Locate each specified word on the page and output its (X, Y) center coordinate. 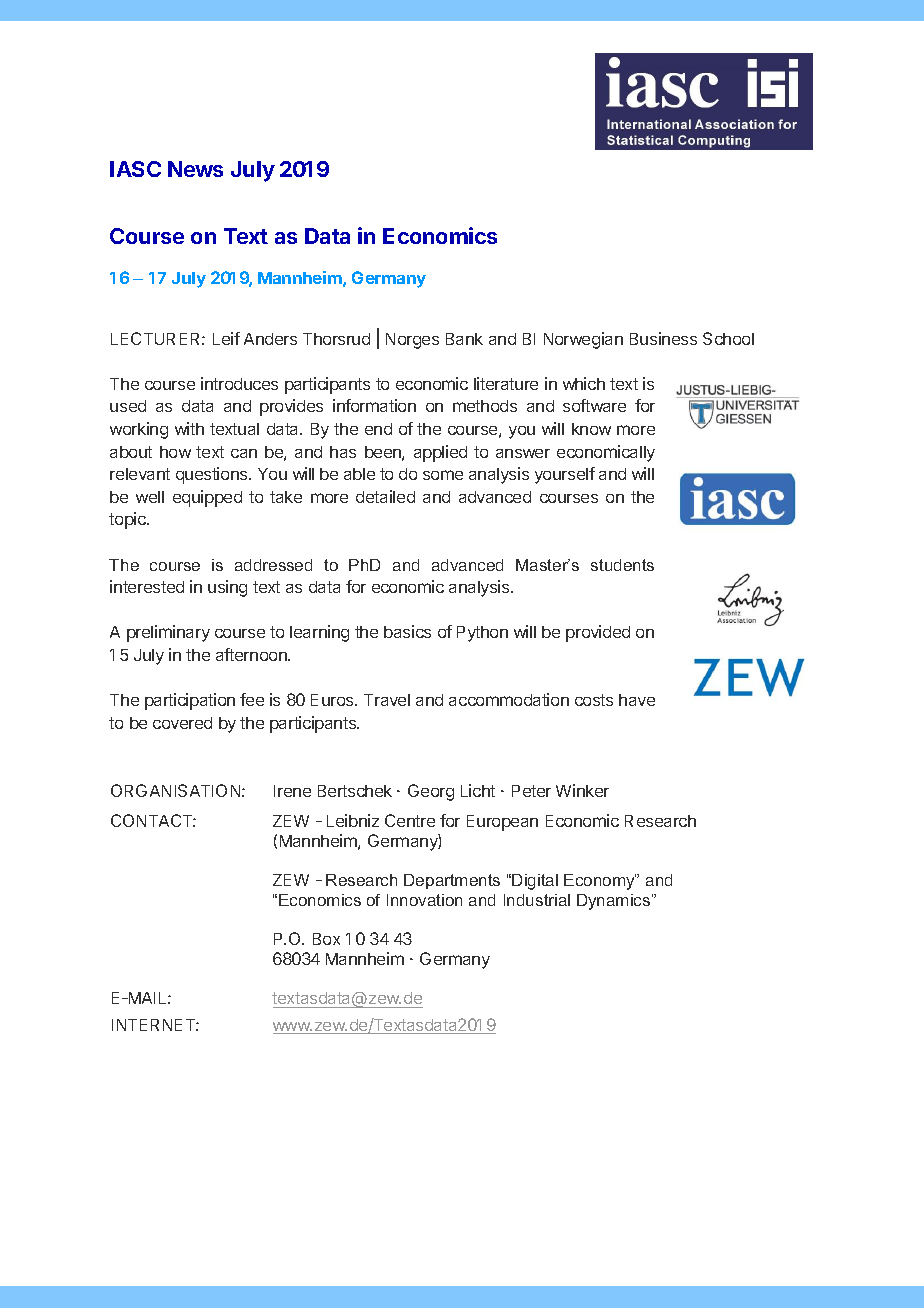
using (227, 588)
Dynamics (615, 902)
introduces (239, 383)
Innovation (424, 900)
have (637, 700)
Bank (464, 339)
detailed (385, 496)
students (622, 565)
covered (182, 723)
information (374, 405)
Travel (387, 700)
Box (326, 939)
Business (663, 338)
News (195, 169)
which (584, 383)
